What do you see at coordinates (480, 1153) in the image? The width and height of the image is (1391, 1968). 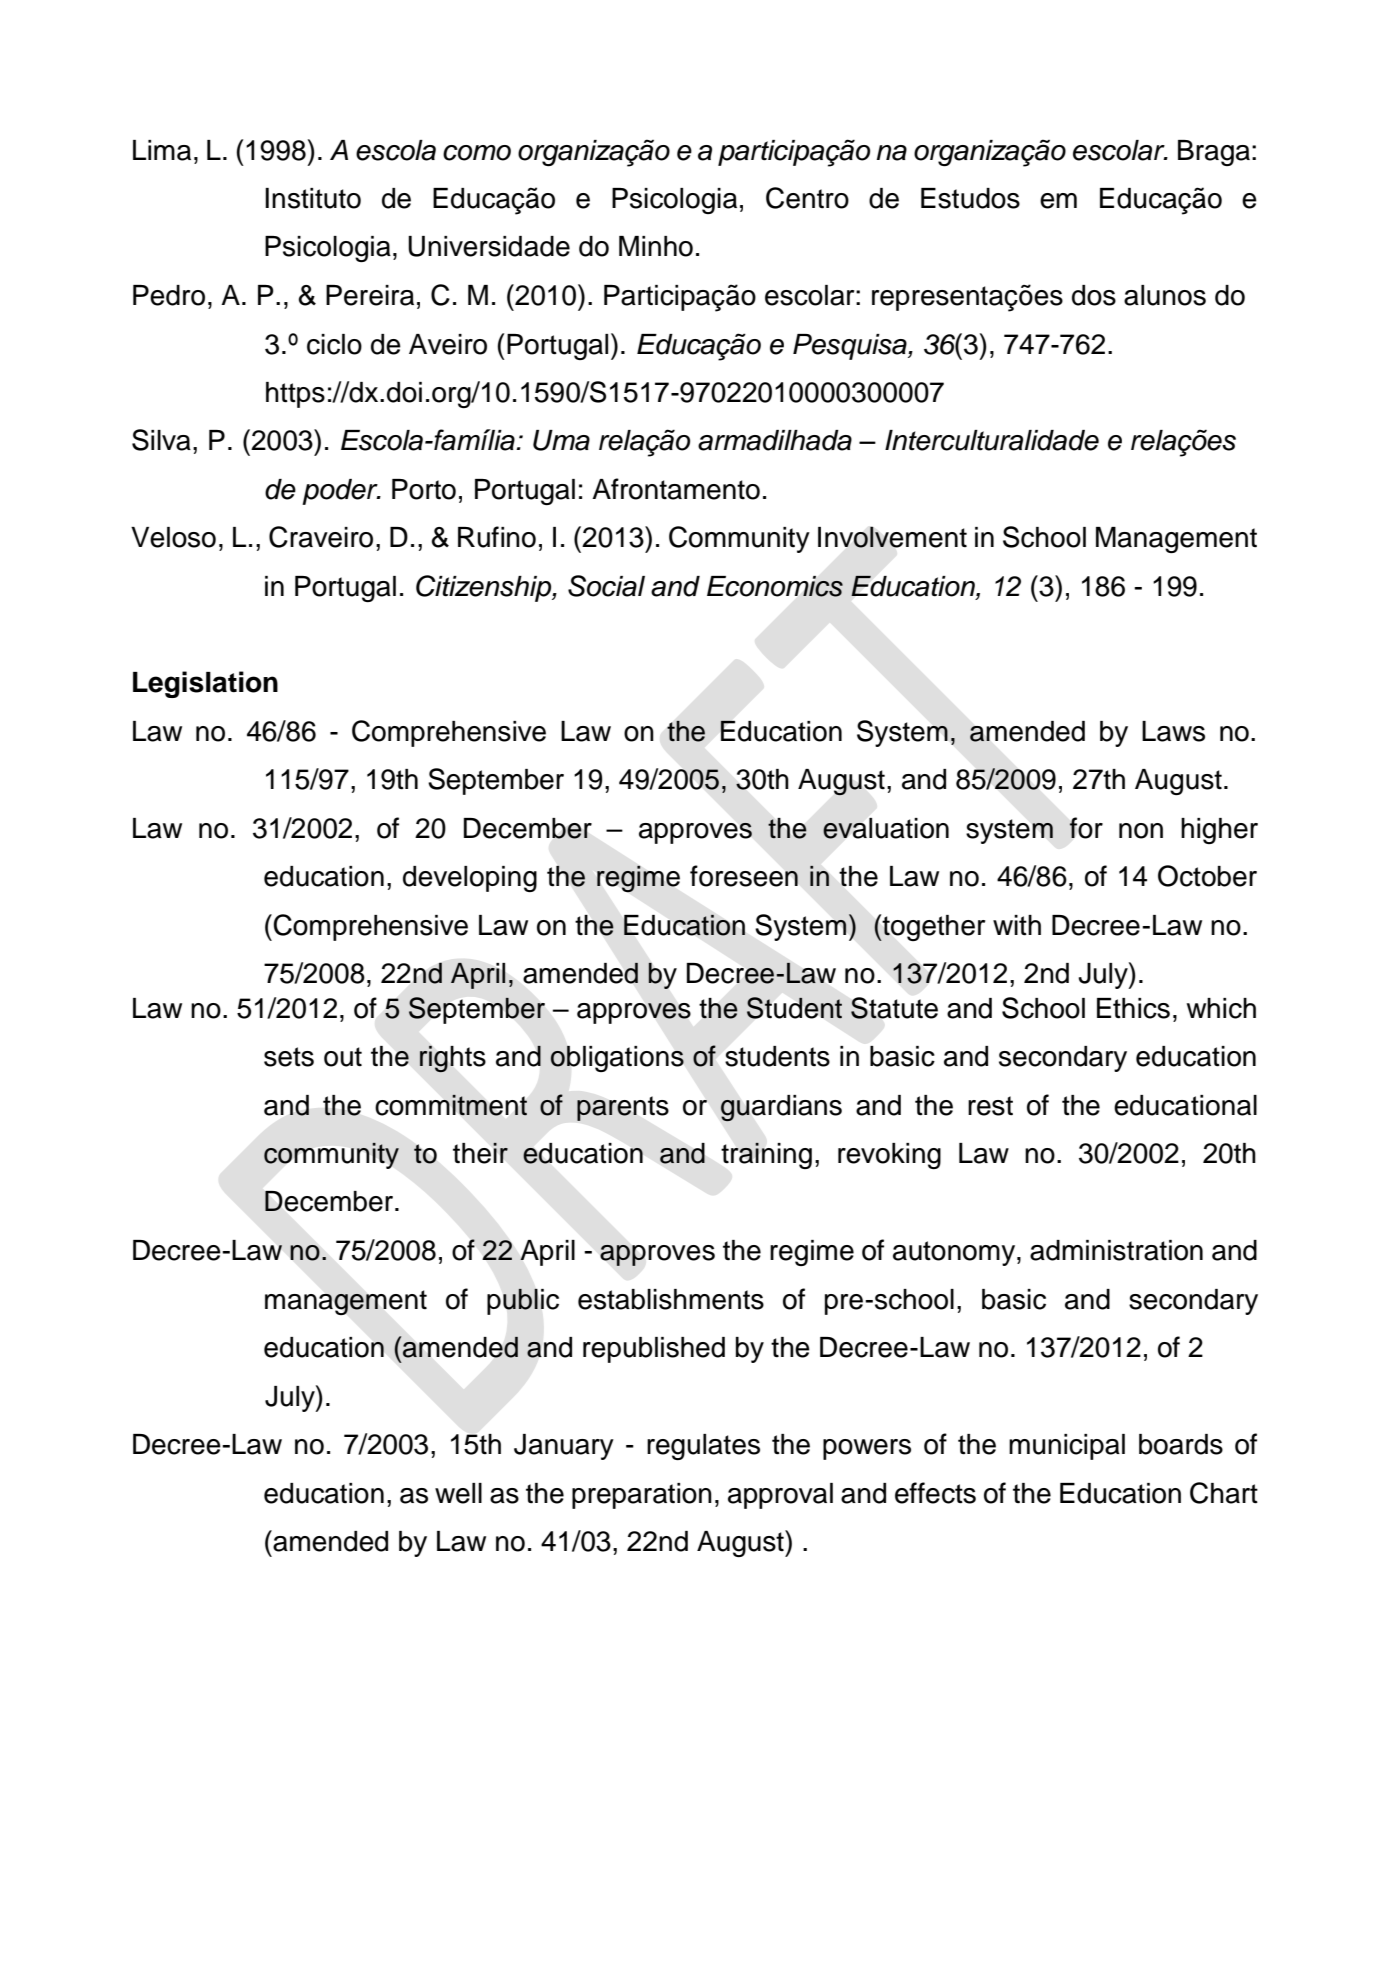 I see `their` at bounding box center [480, 1153].
